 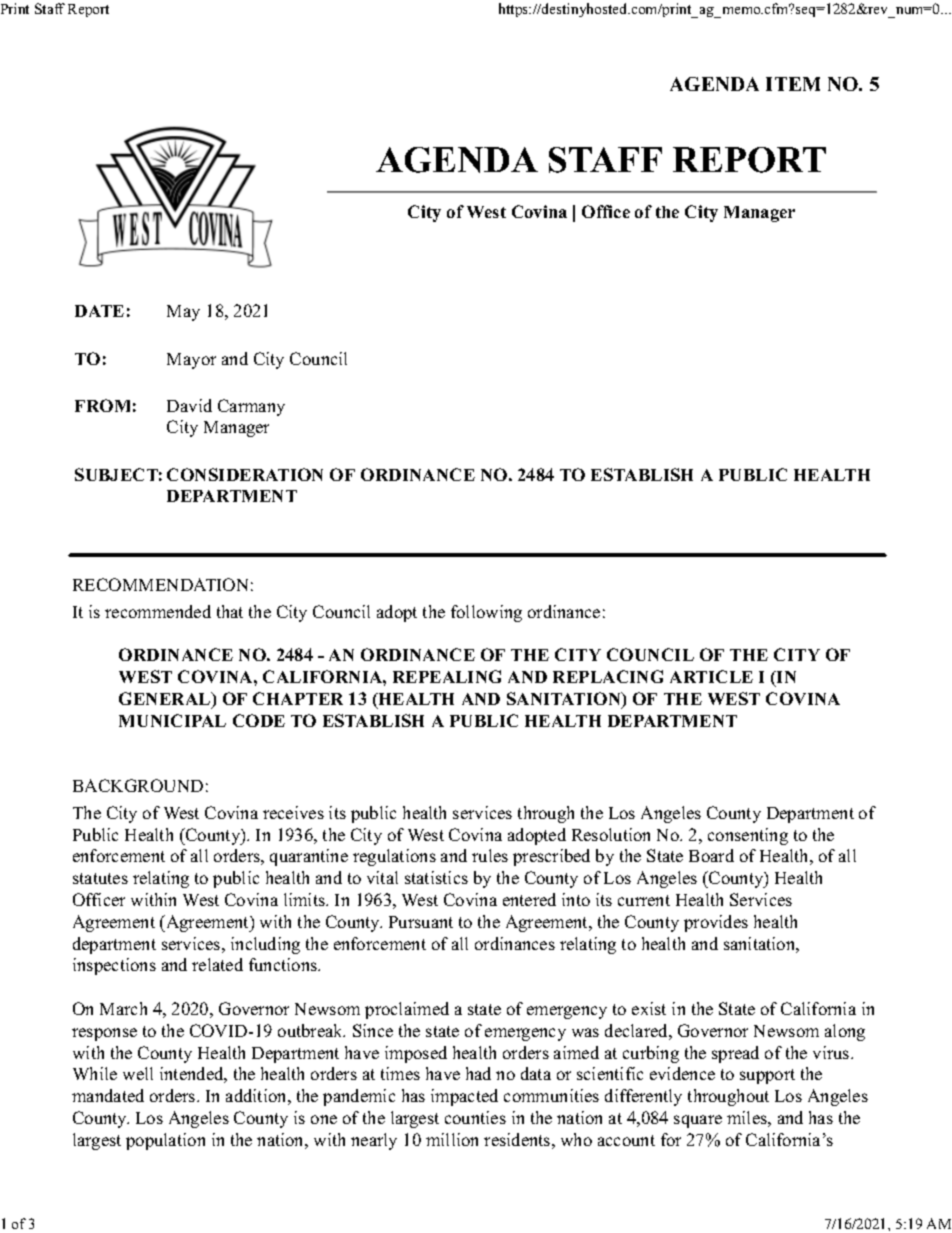 What do you see at coordinates (793, 84) in the screenshot?
I see `ITEM` at bounding box center [793, 84].
